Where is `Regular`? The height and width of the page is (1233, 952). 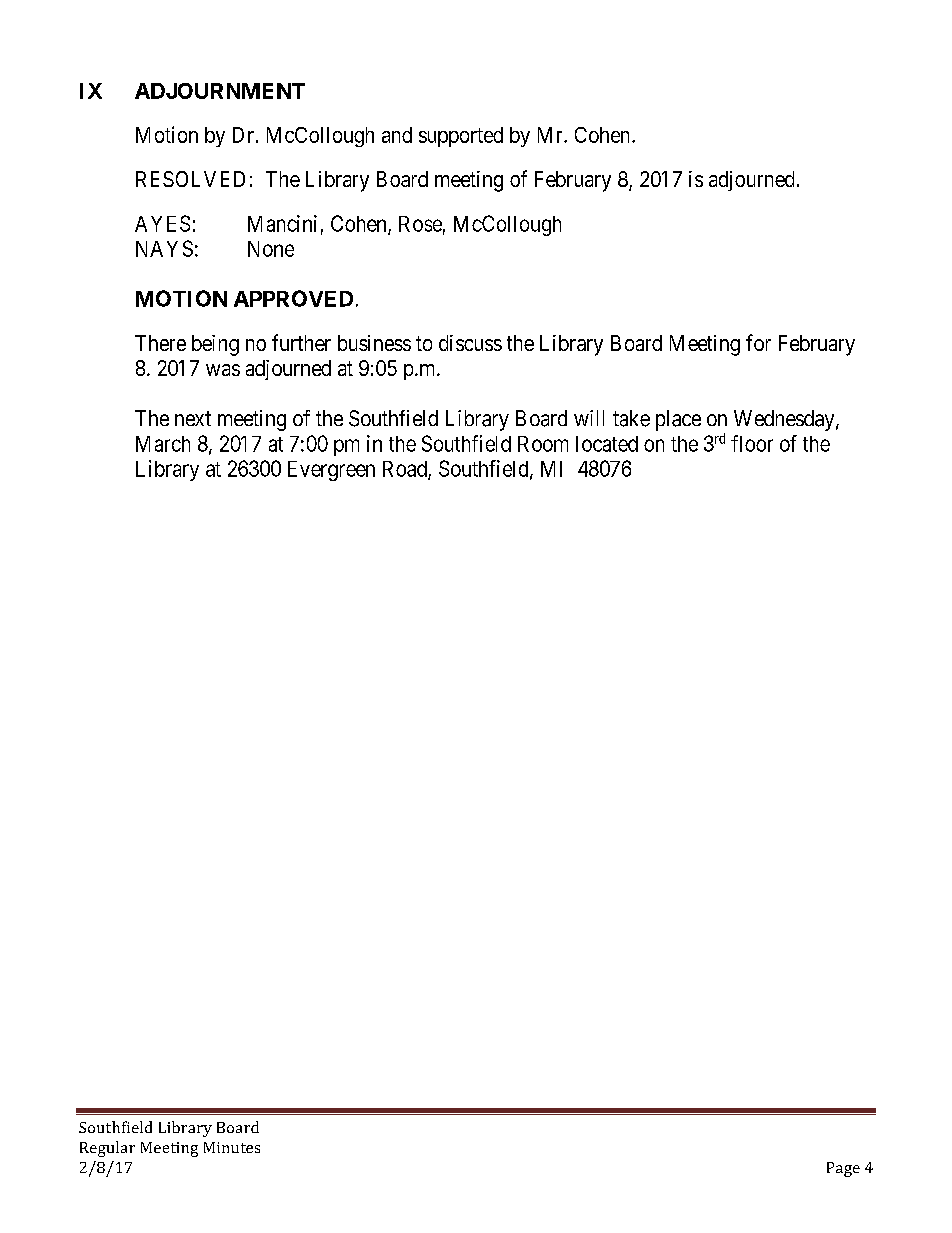
Regular is located at coordinates (107, 1149).
